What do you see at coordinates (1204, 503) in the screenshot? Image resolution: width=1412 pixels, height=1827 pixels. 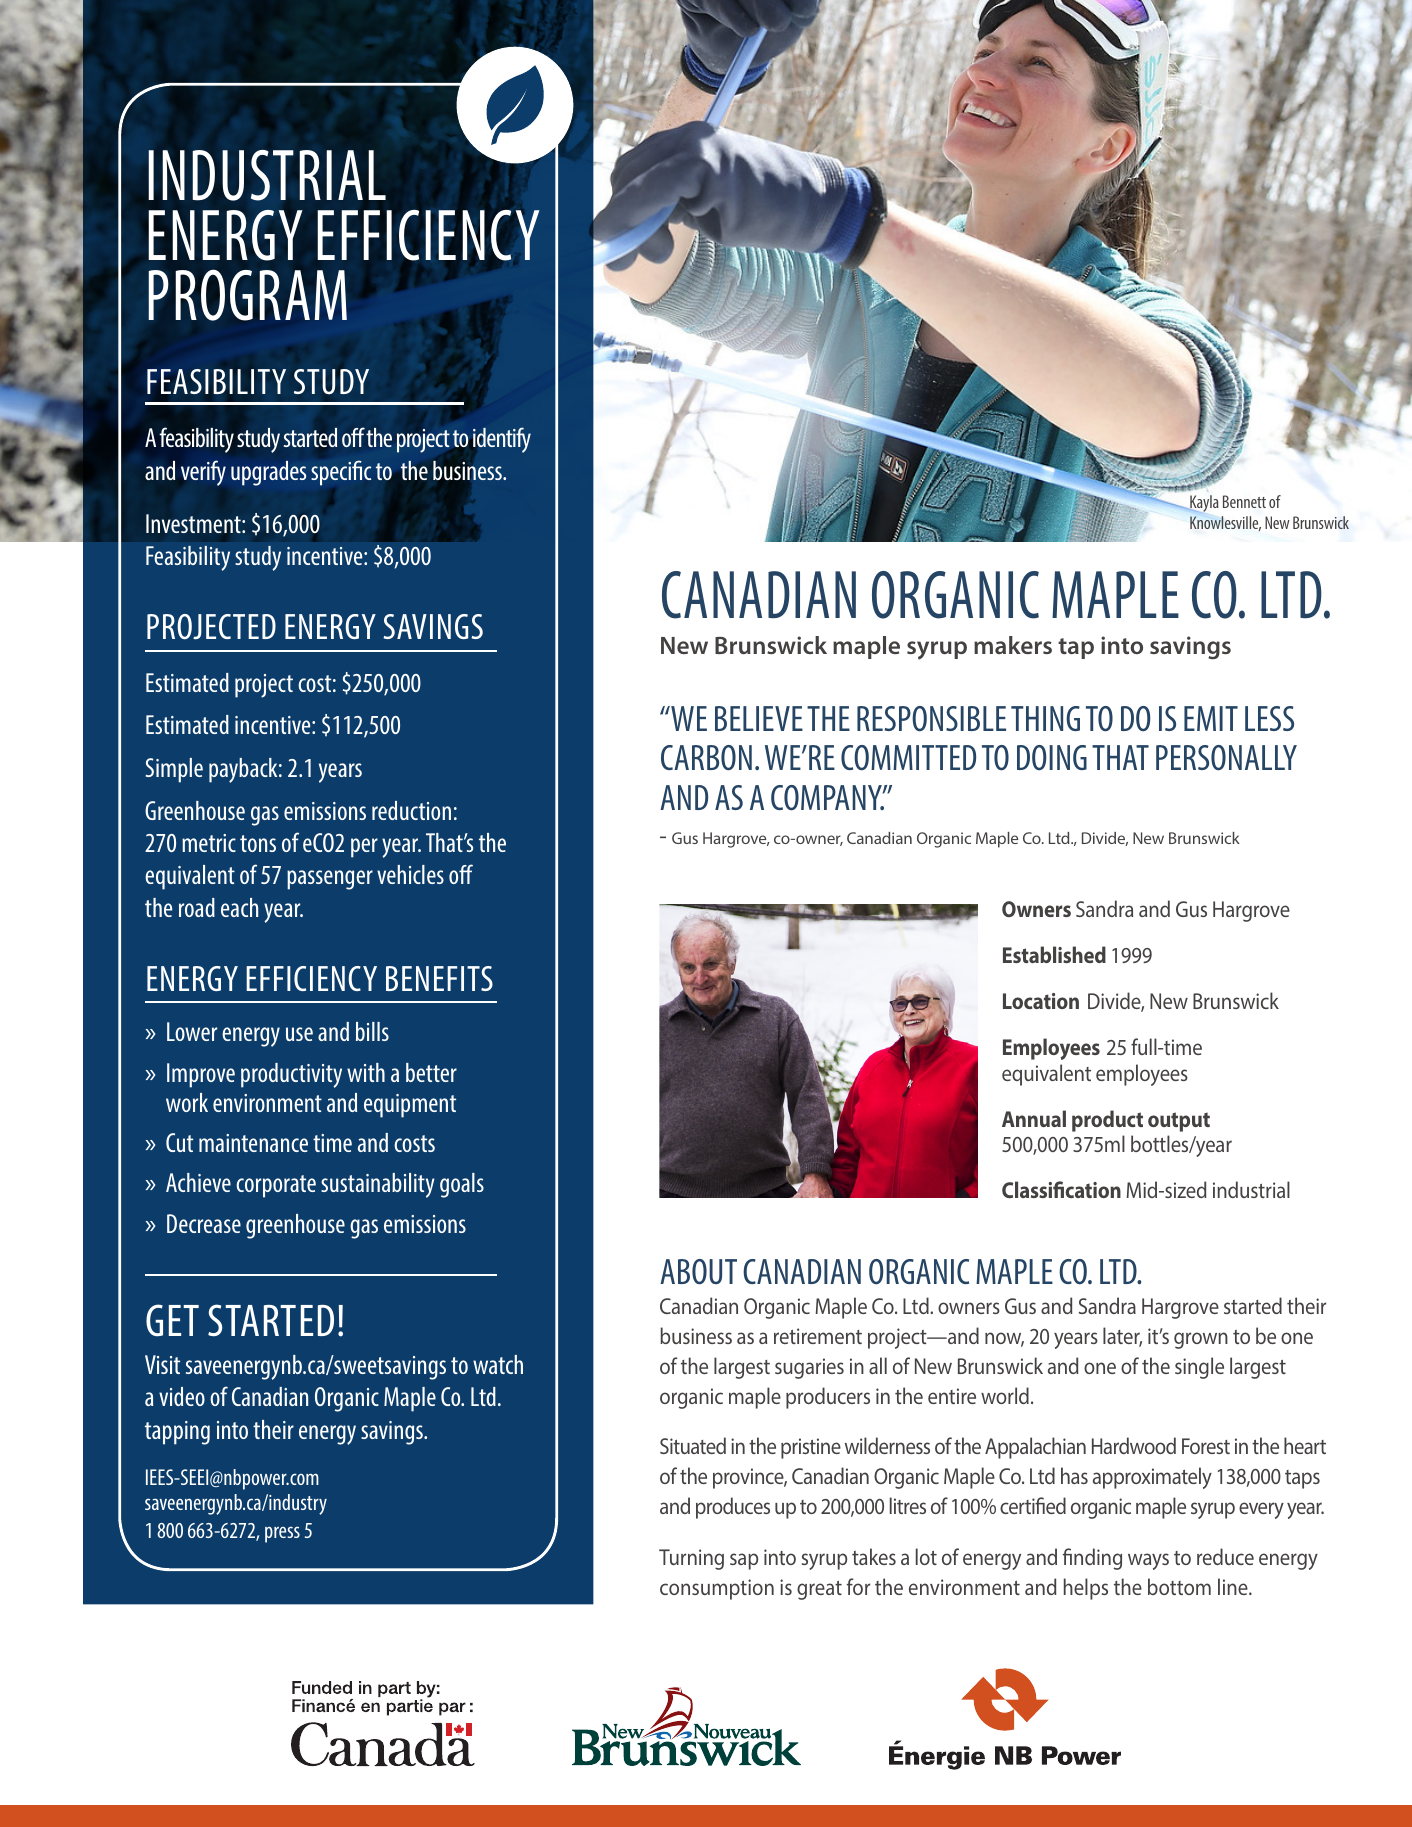 I see `Kayla` at bounding box center [1204, 503].
